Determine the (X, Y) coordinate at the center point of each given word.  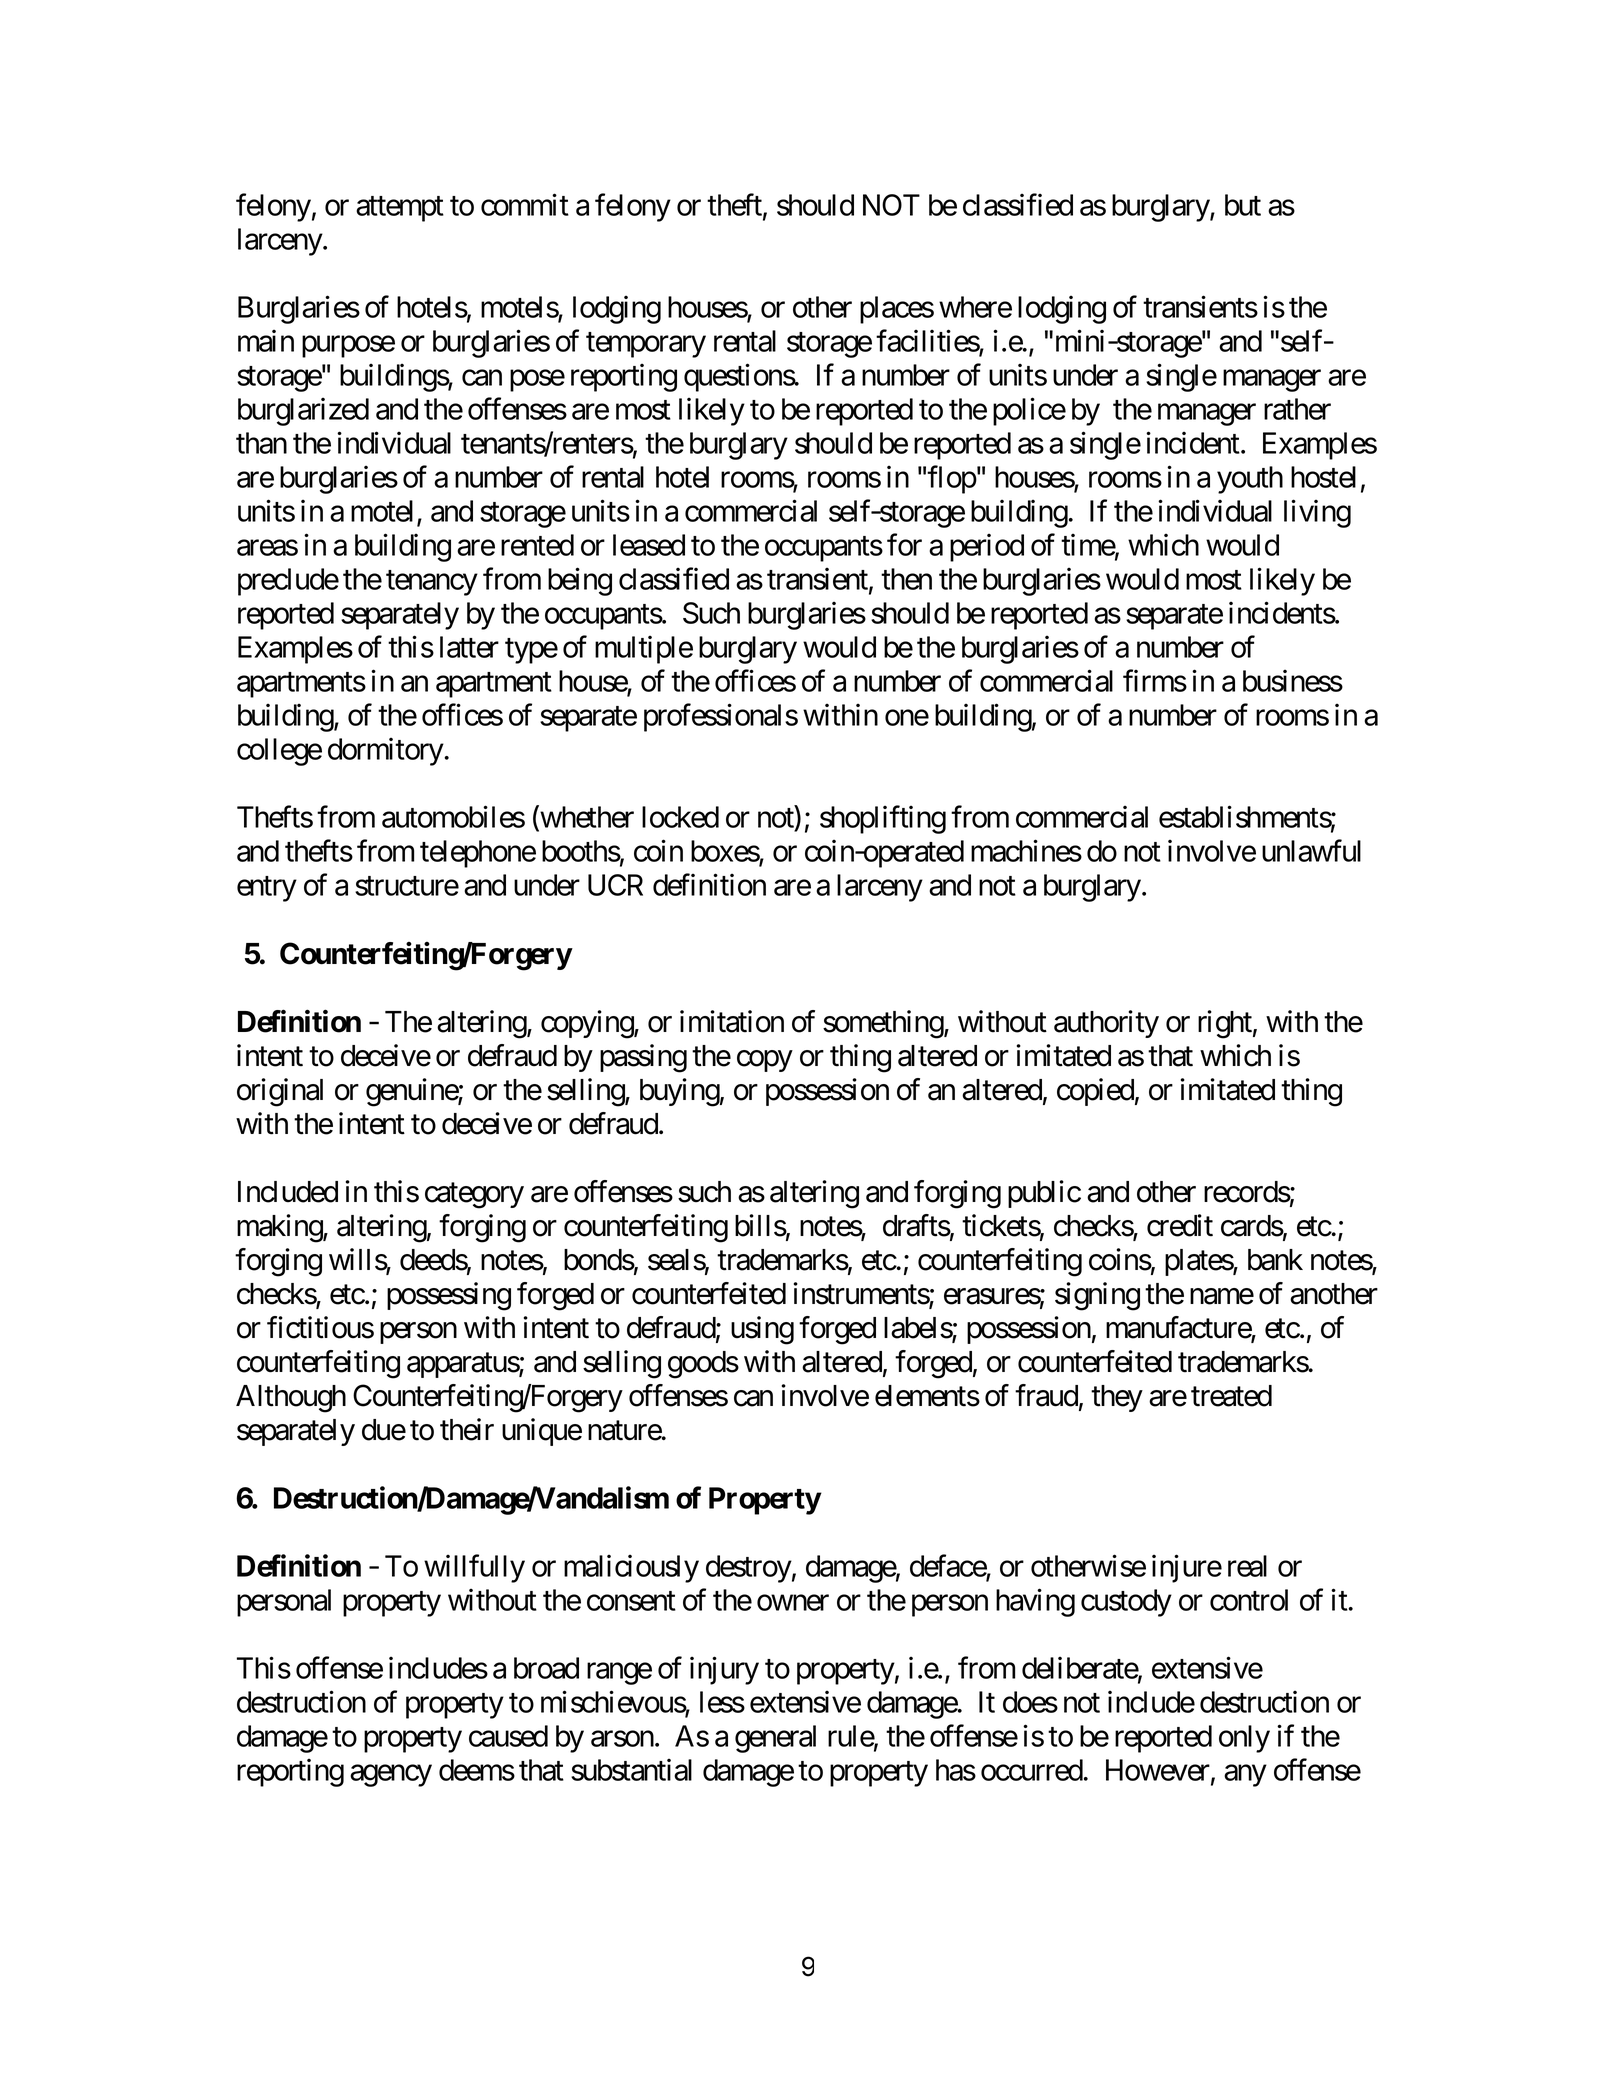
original (280, 1092)
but (1243, 205)
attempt (400, 209)
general (775, 1739)
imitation (732, 1021)
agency (391, 1776)
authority (1106, 1024)
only (1244, 1739)
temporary (646, 345)
